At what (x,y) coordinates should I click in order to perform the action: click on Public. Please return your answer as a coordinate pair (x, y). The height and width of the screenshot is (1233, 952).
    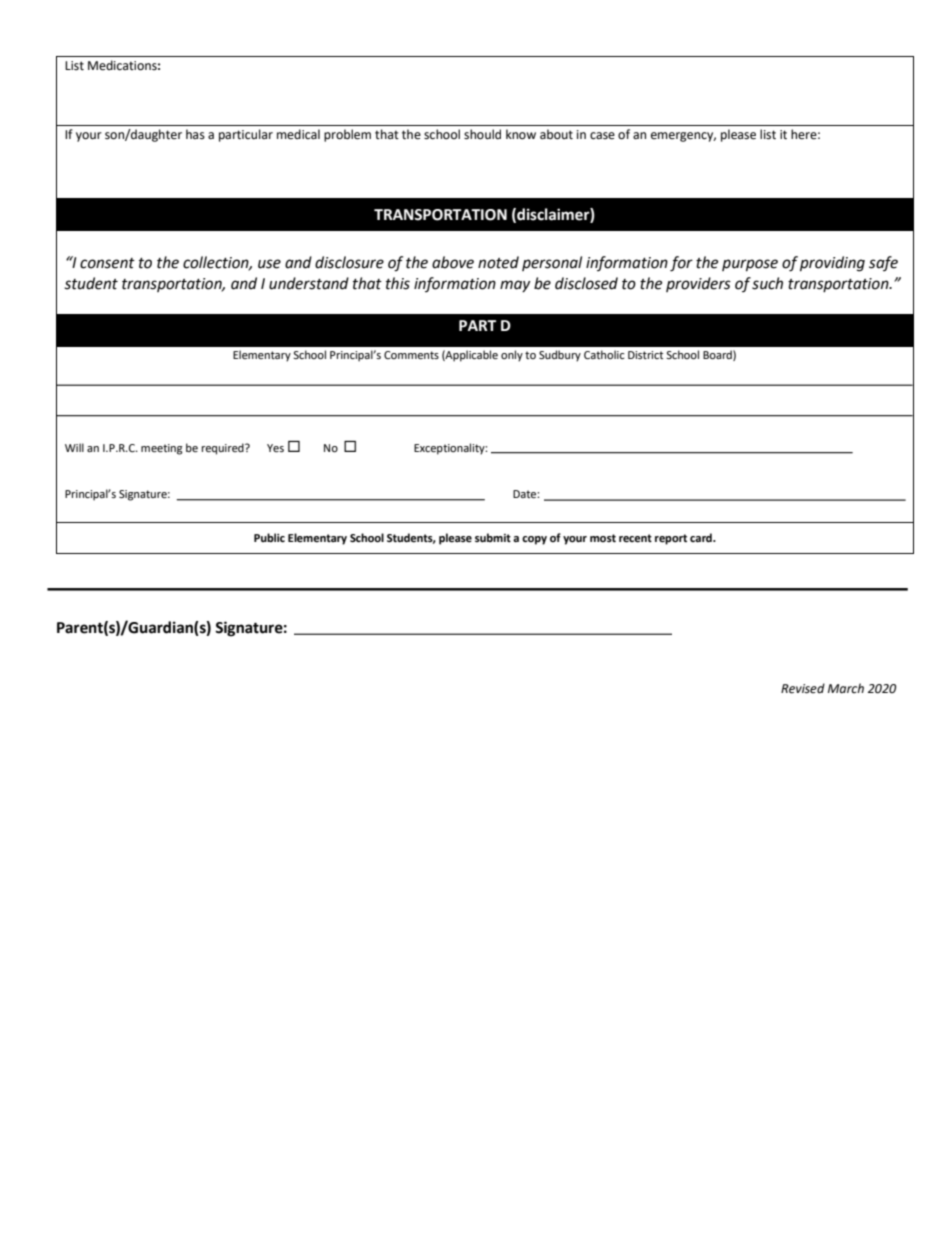
    Looking at the image, I should click on (269, 537).
